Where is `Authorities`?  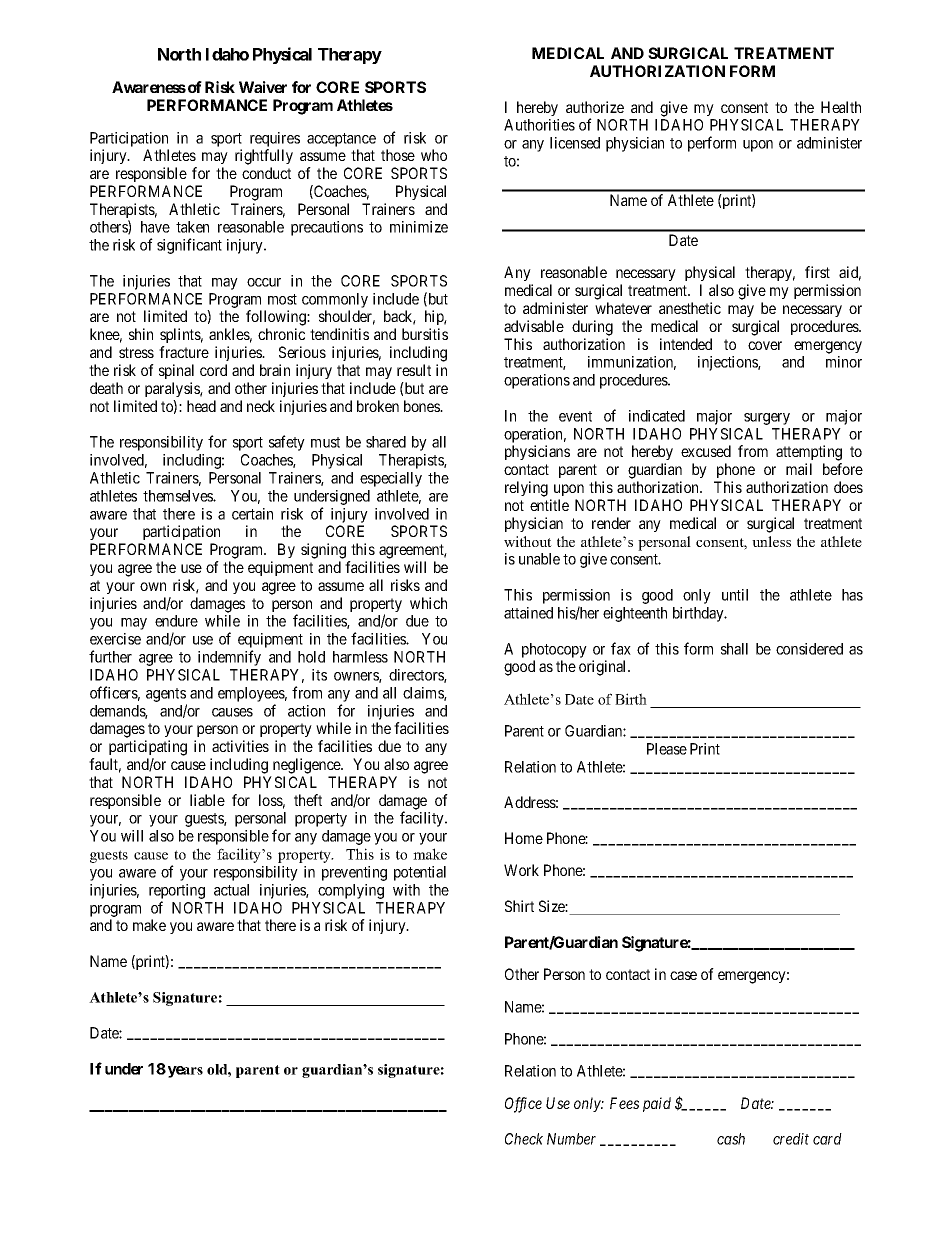
Authorities is located at coordinates (539, 125).
